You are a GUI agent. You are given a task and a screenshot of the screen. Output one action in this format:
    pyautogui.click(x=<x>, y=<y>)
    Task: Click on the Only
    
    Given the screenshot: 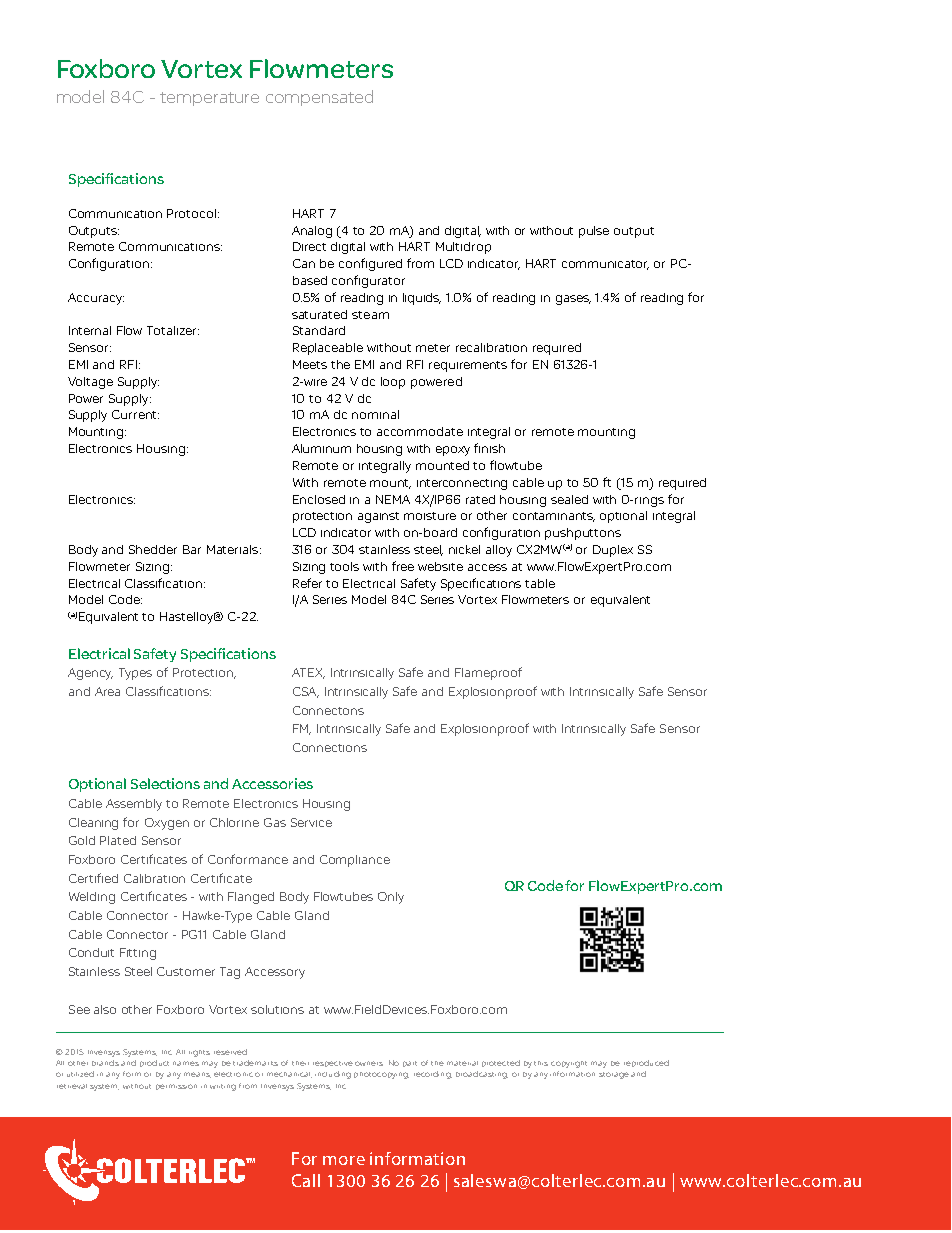 What is the action you would take?
    pyautogui.click(x=391, y=898)
